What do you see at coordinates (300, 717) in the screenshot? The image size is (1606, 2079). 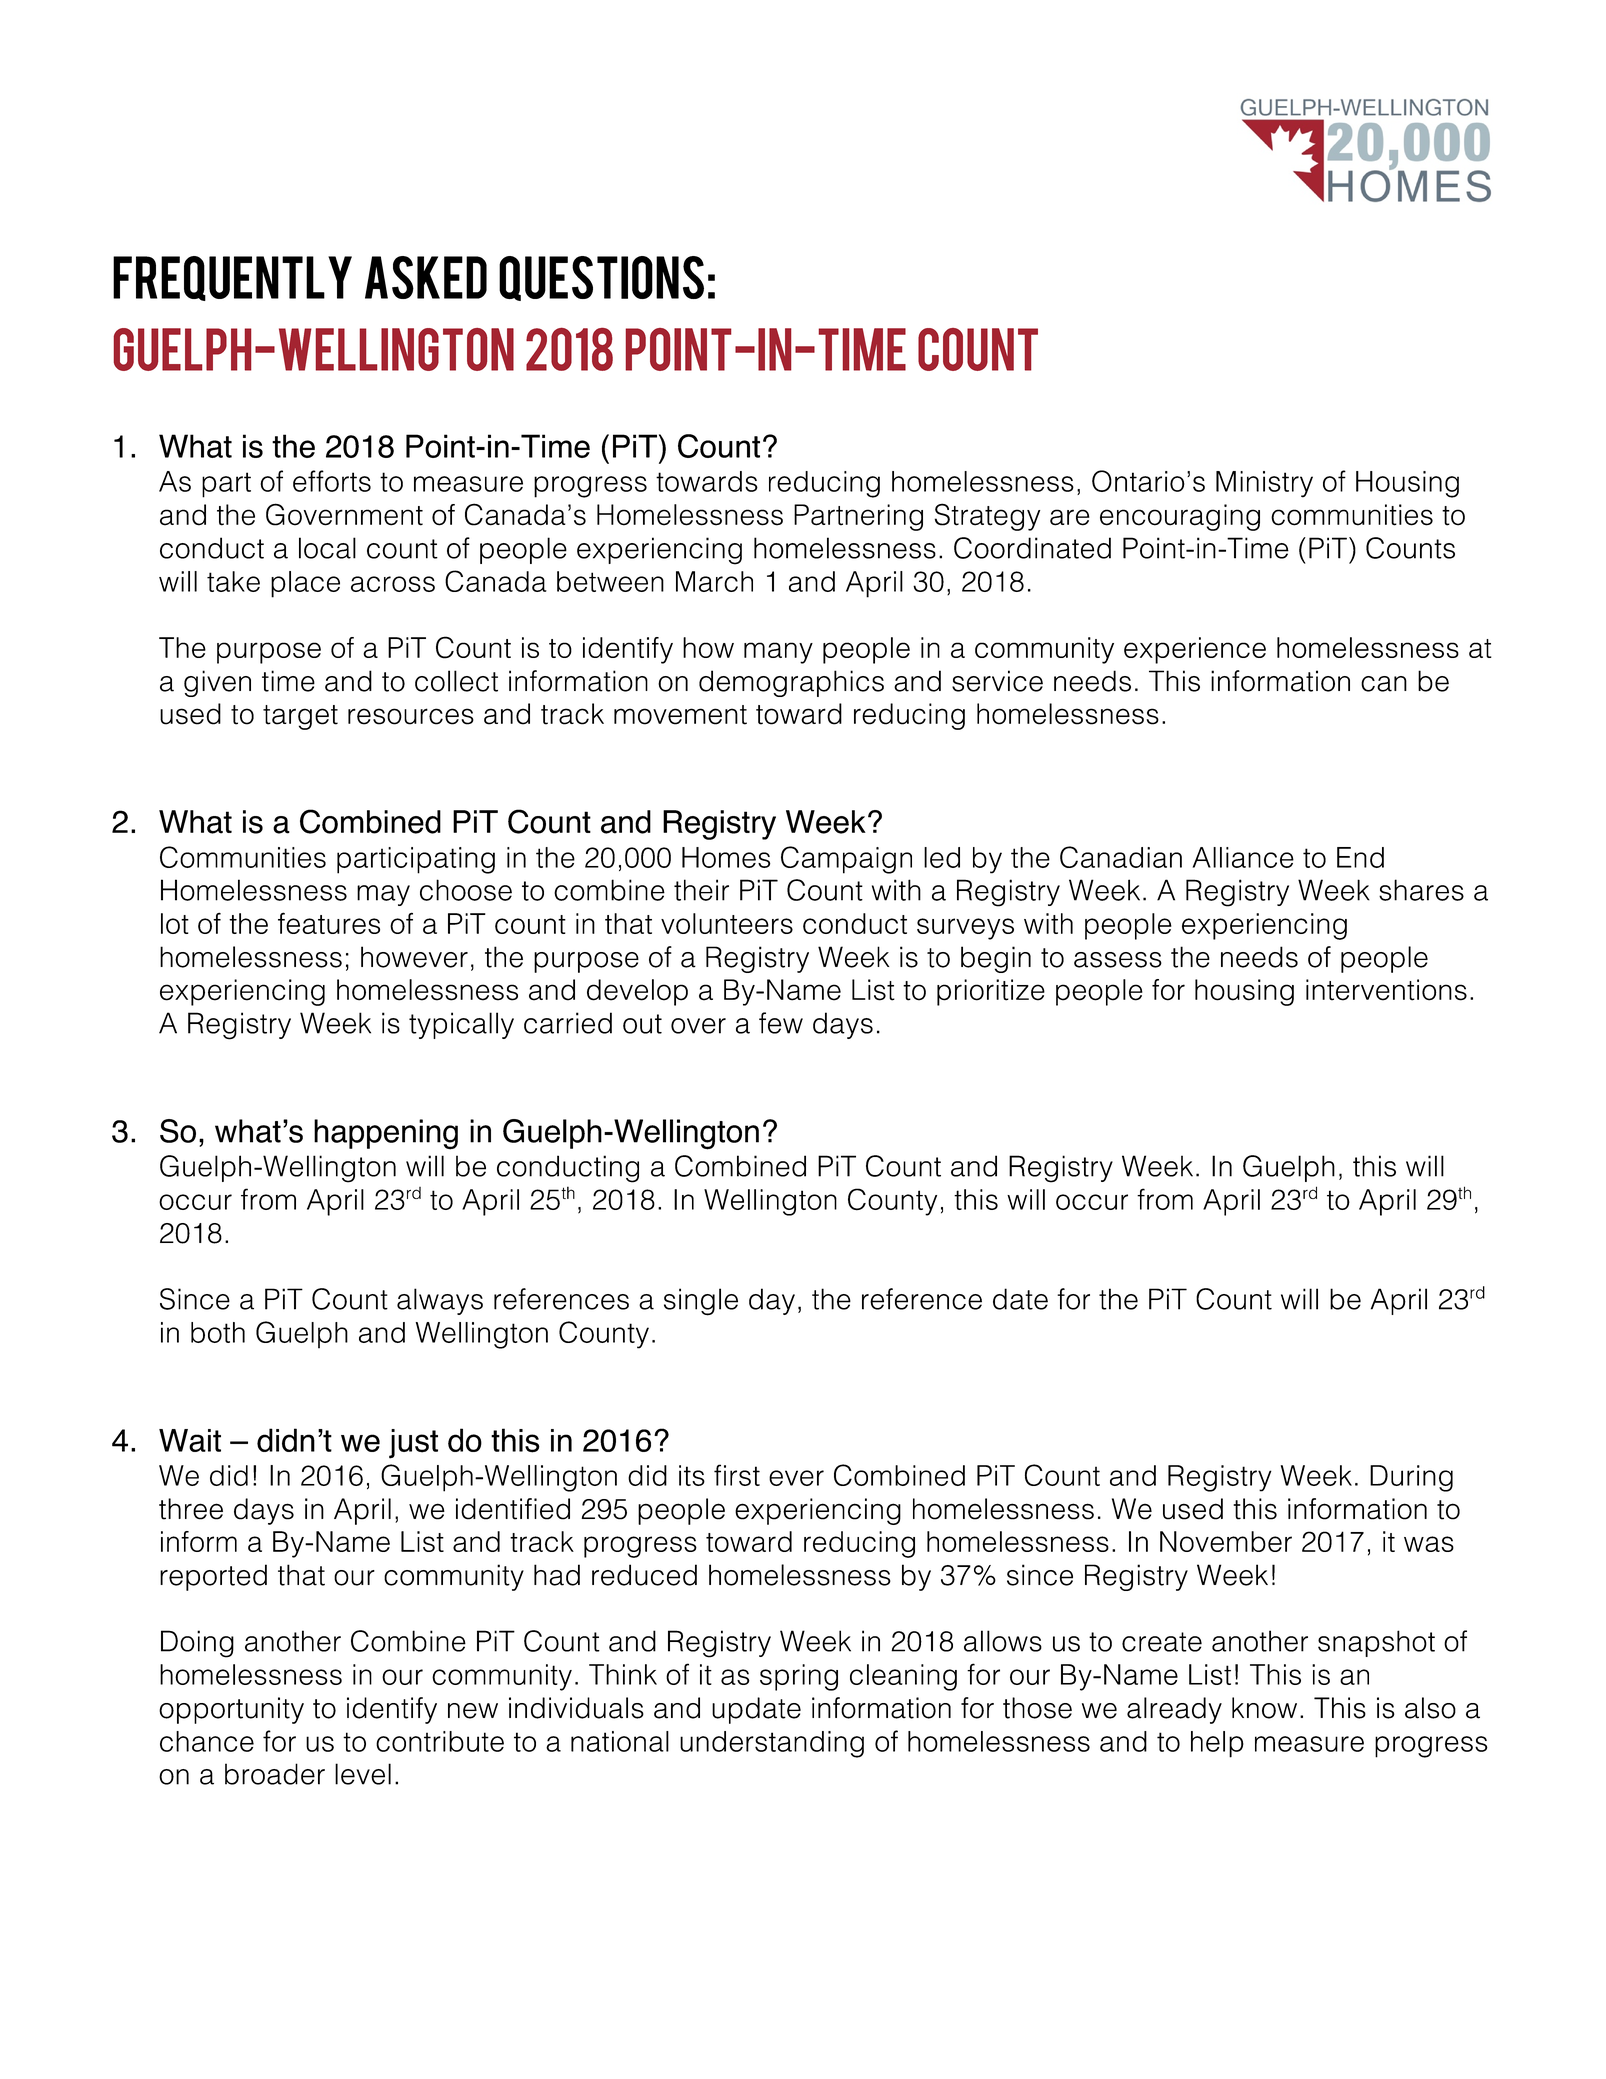 I see `target` at bounding box center [300, 717].
